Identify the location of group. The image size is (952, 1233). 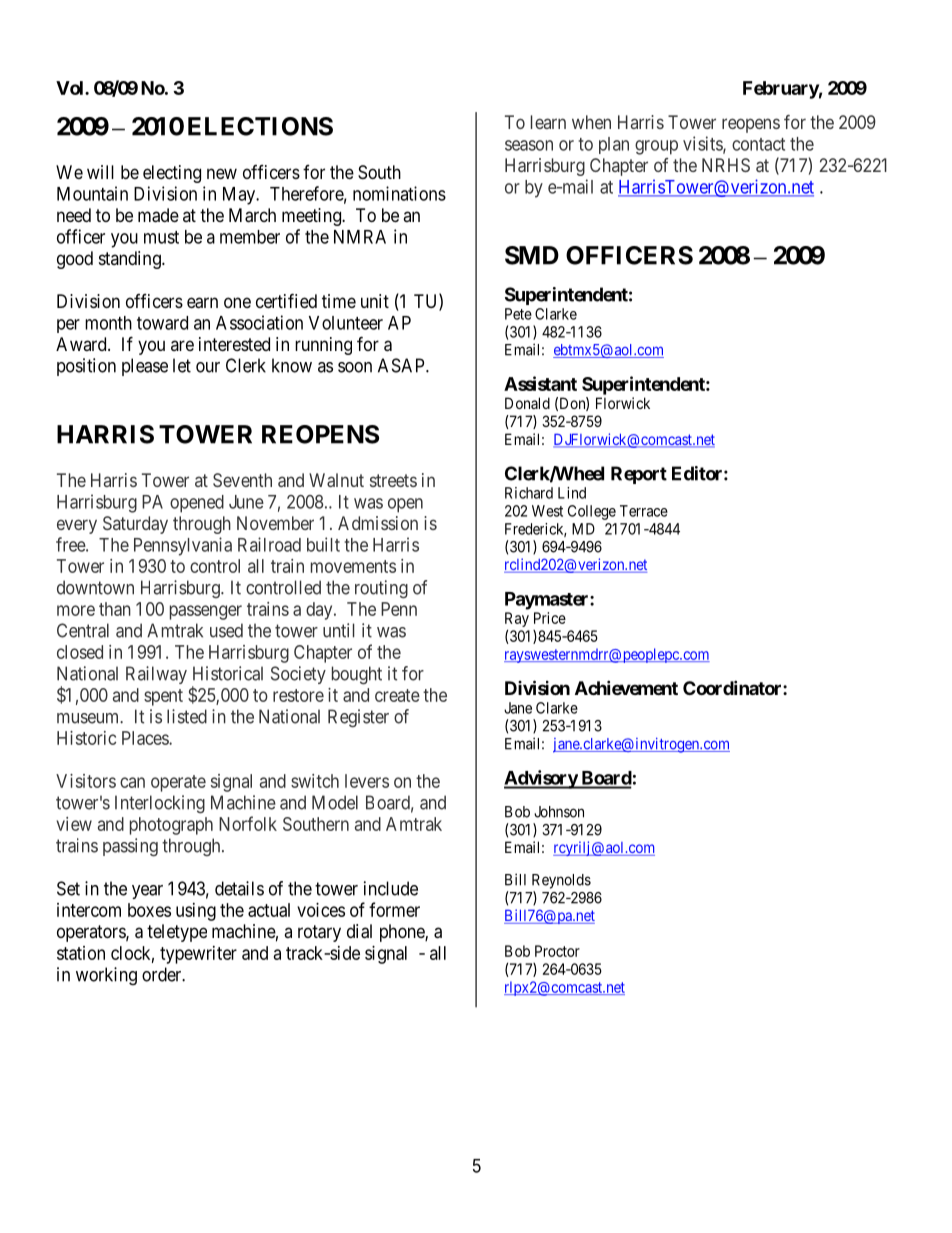
(656, 147).
